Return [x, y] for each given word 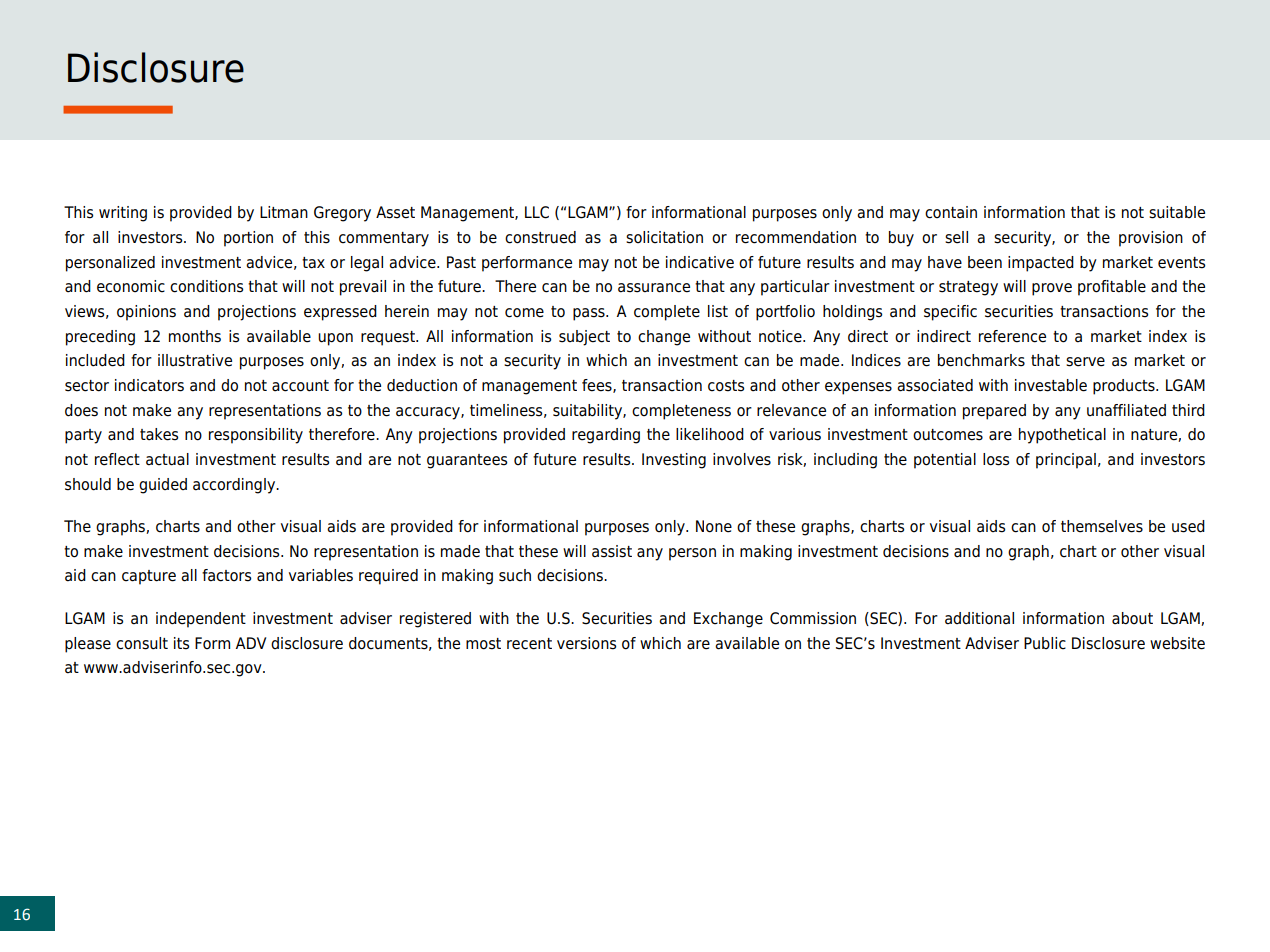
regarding [606, 436]
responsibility [256, 436]
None [714, 526]
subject [584, 338]
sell [956, 237]
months [195, 336]
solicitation [664, 237]
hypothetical [1062, 436]
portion [248, 239]
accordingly [235, 486]
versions [586, 643]
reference [1012, 336]
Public [1045, 643]
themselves [1102, 526]
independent [201, 620]
